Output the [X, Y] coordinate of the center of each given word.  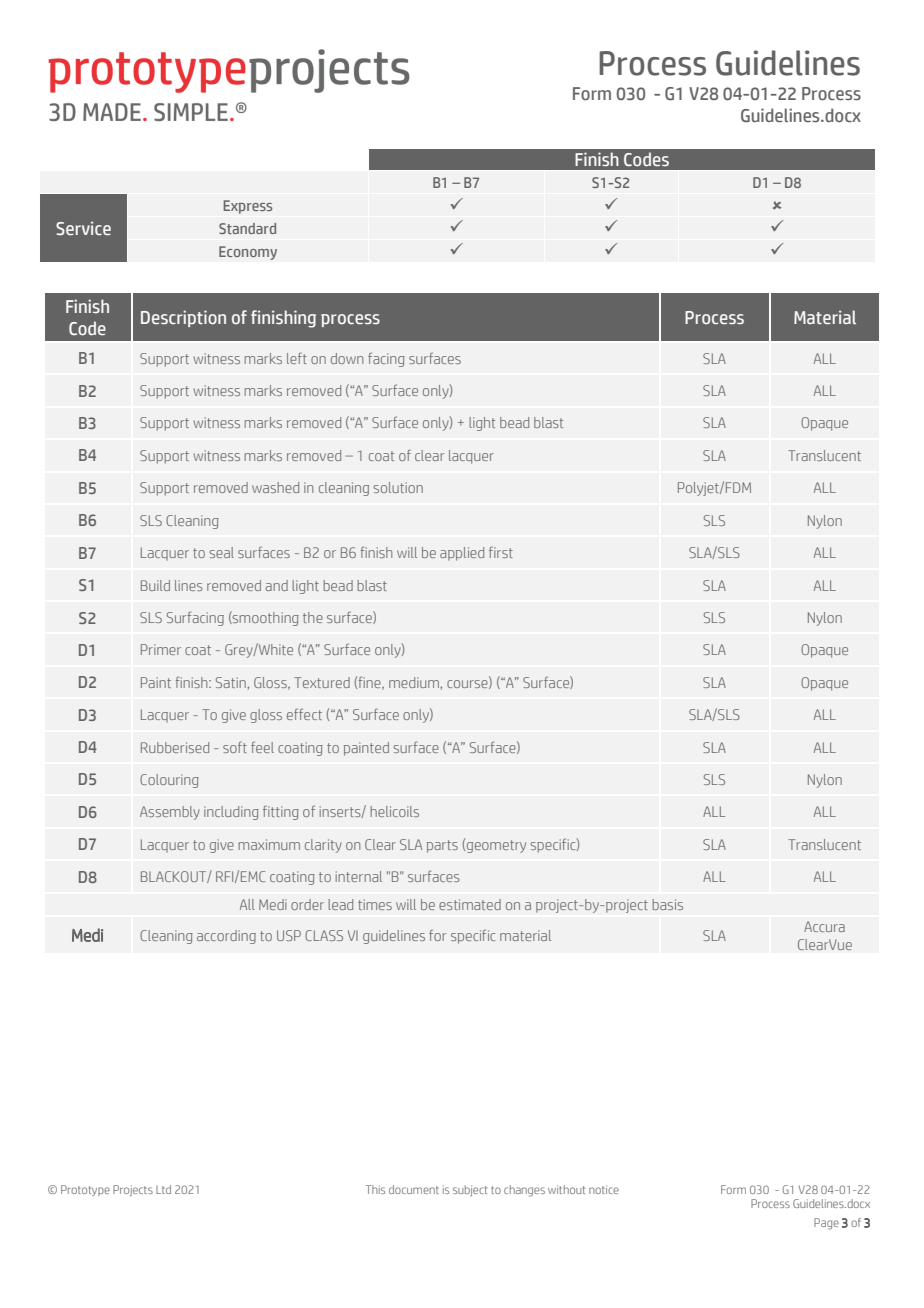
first [501, 552]
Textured [322, 682]
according [226, 937]
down [347, 358]
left [297, 358]
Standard [247, 228]
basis [667, 904]
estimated [470, 904]
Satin [231, 682]
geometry [496, 846]
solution [398, 487]
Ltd [163, 1189]
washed [275, 487]
